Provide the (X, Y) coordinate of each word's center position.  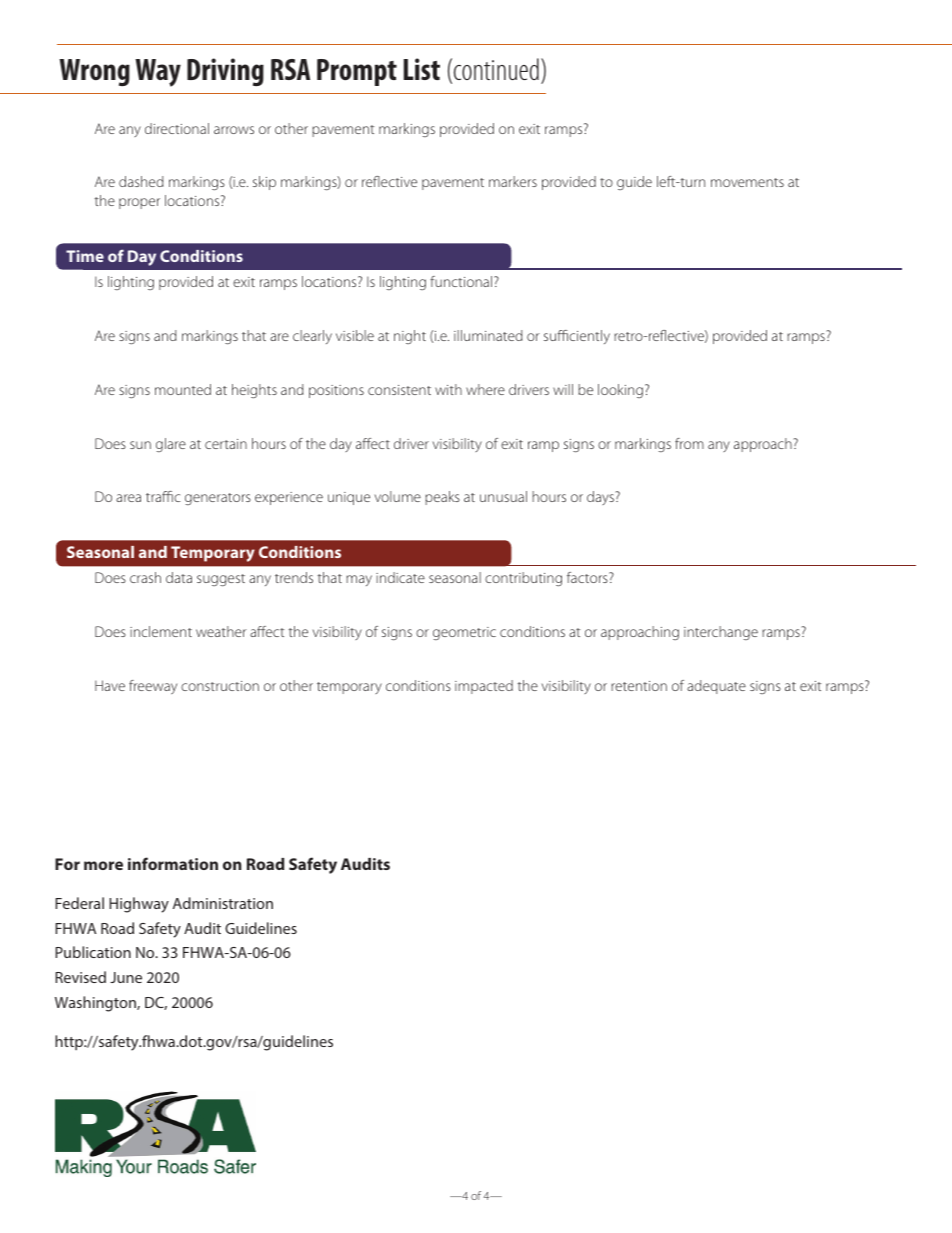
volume (398, 496)
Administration (223, 903)
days (601, 498)
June (126, 977)
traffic (163, 496)
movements (747, 182)
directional (177, 128)
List (422, 69)
